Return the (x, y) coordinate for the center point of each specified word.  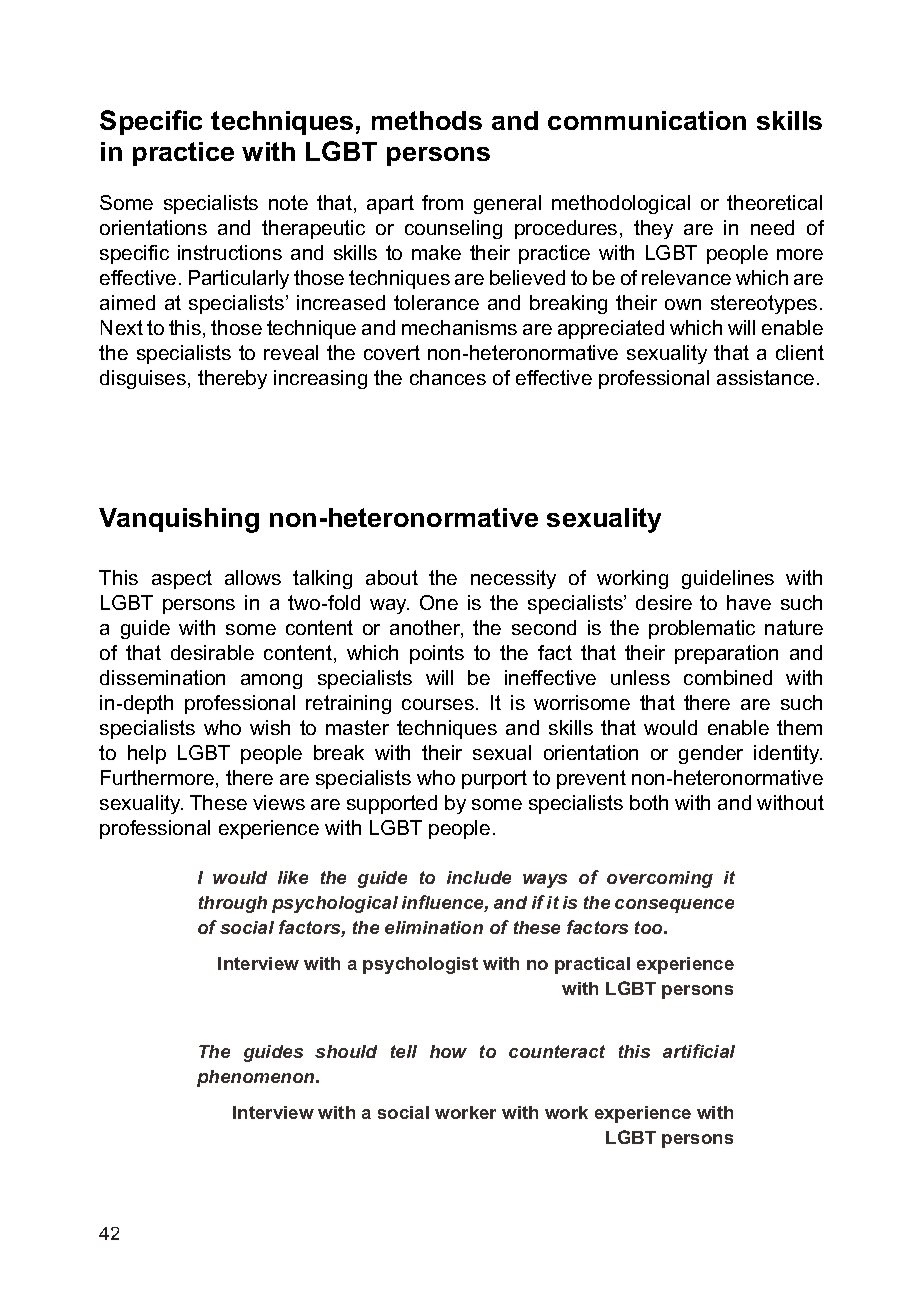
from (442, 202)
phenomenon (257, 1078)
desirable (212, 652)
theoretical (774, 202)
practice (183, 154)
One (439, 602)
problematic (702, 629)
